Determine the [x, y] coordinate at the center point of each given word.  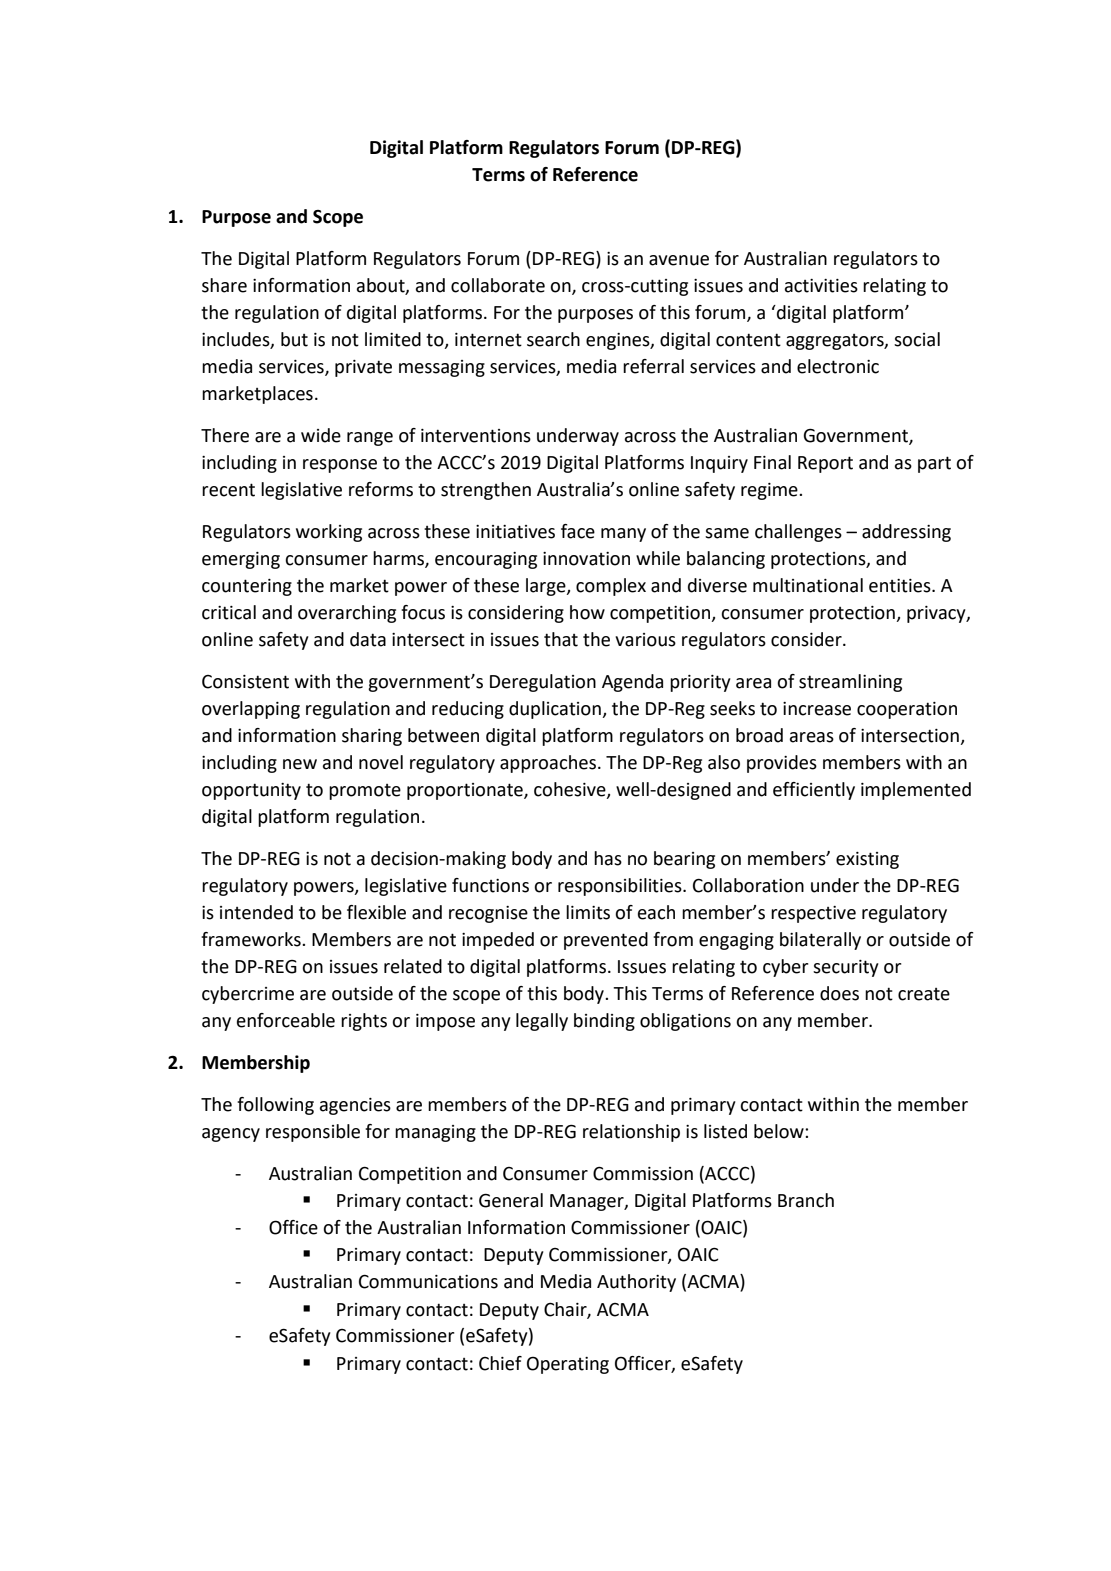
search [553, 339]
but [294, 339]
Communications [428, 1282]
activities [821, 286]
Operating [568, 1365]
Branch [806, 1200]
